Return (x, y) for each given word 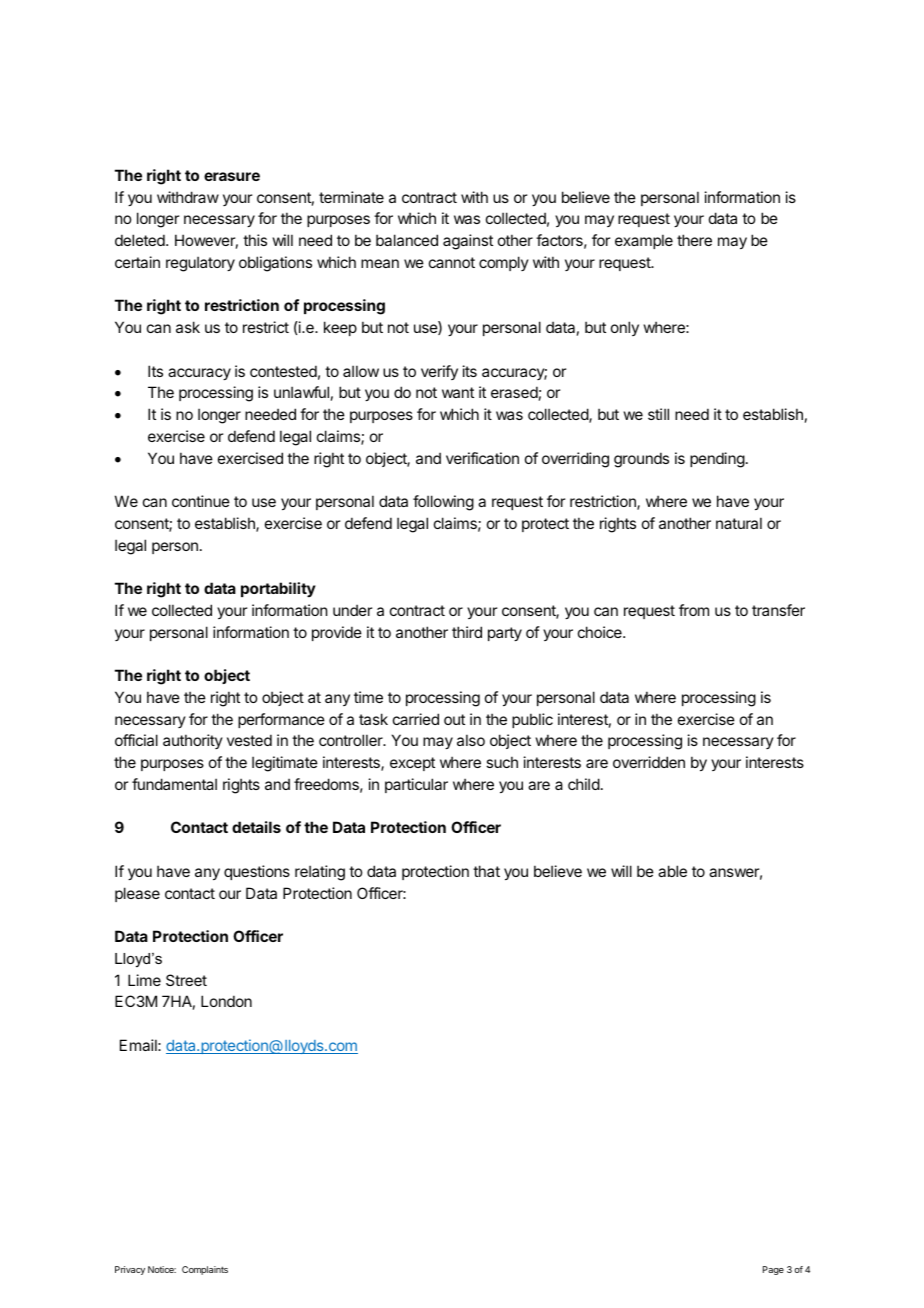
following (443, 503)
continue (201, 501)
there (694, 240)
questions (257, 872)
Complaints (205, 1270)
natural (739, 523)
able (672, 871)
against (468, 242)
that (486, 871)
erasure (232, 176)
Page (773, 1270)
